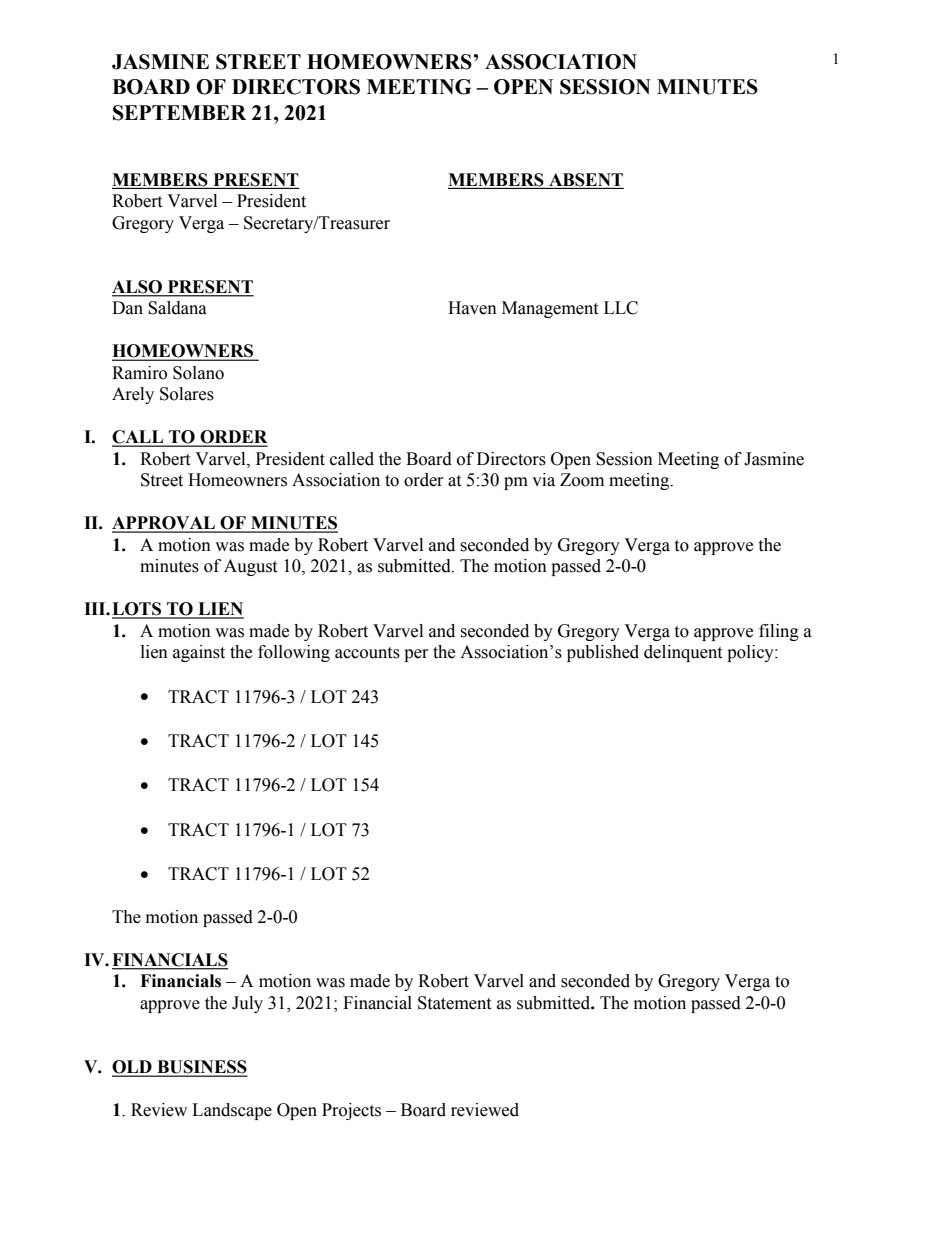 The width and height of the page is (952, 1233). What do you see at coordinates (621, 308) in the page?
I see `LLC` at bounding box center [621, 308].
